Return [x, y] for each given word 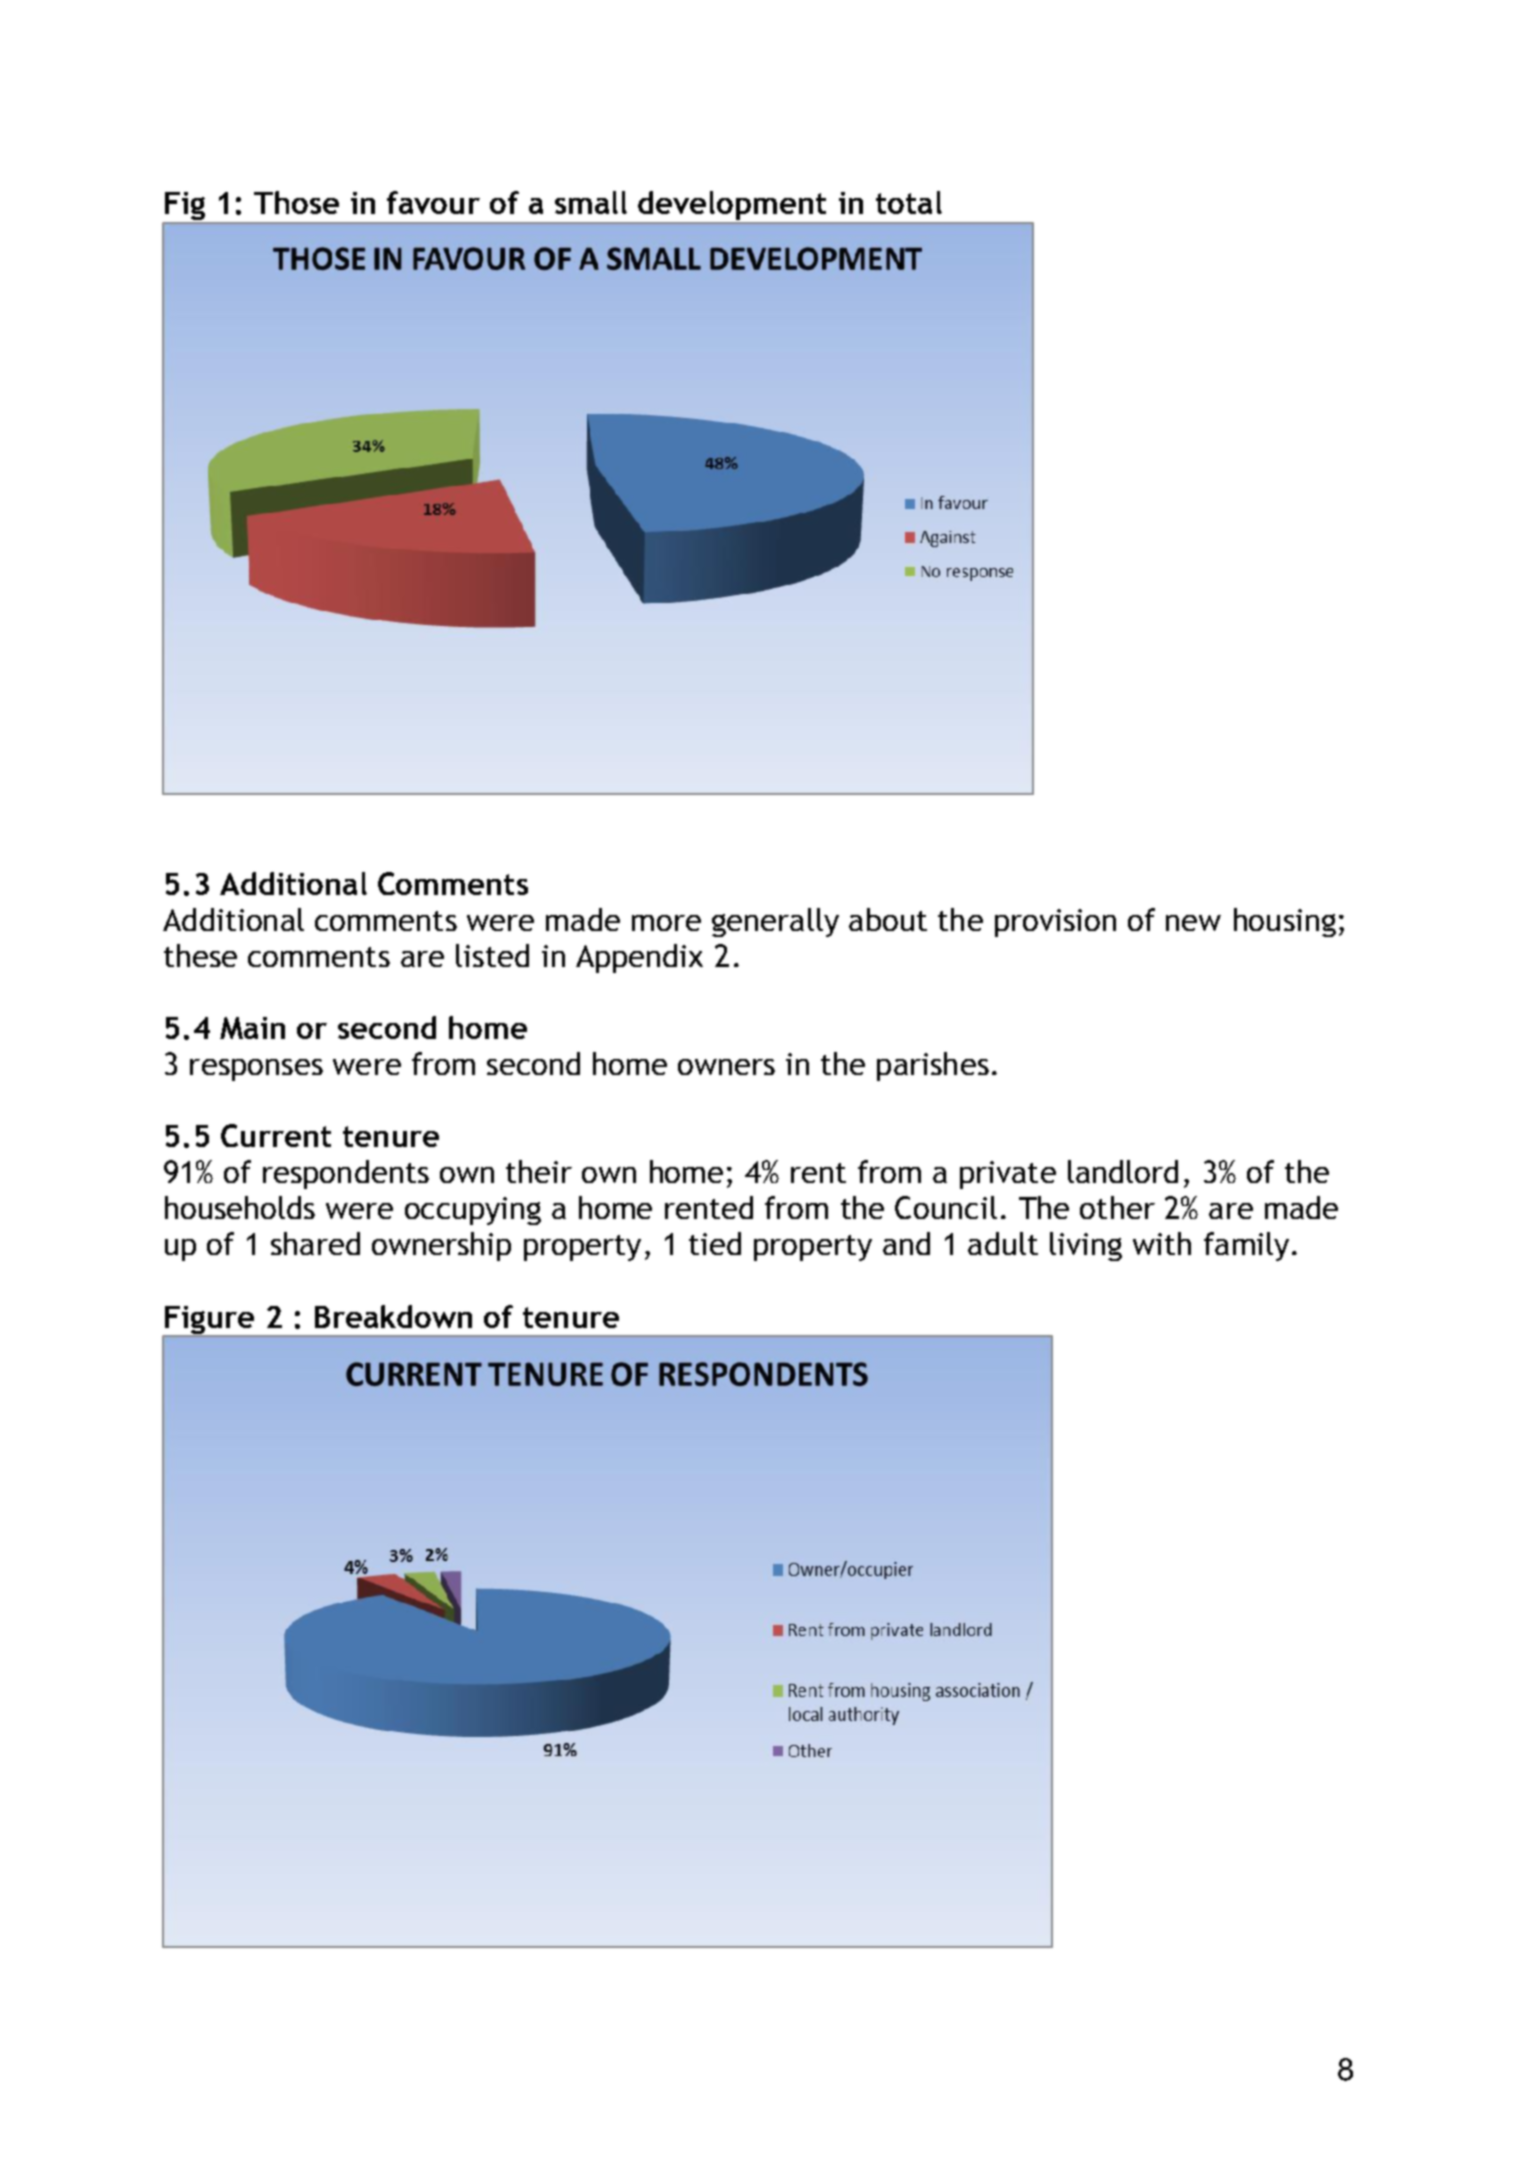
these [200, 955]
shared [315, 1243]
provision [1055, 923]
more [666, 923]
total [909, 202]
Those [296, 202]
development [733, 207]
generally [775, 922]
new [1193, 923]
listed [492, 955]
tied [715, 1243]
